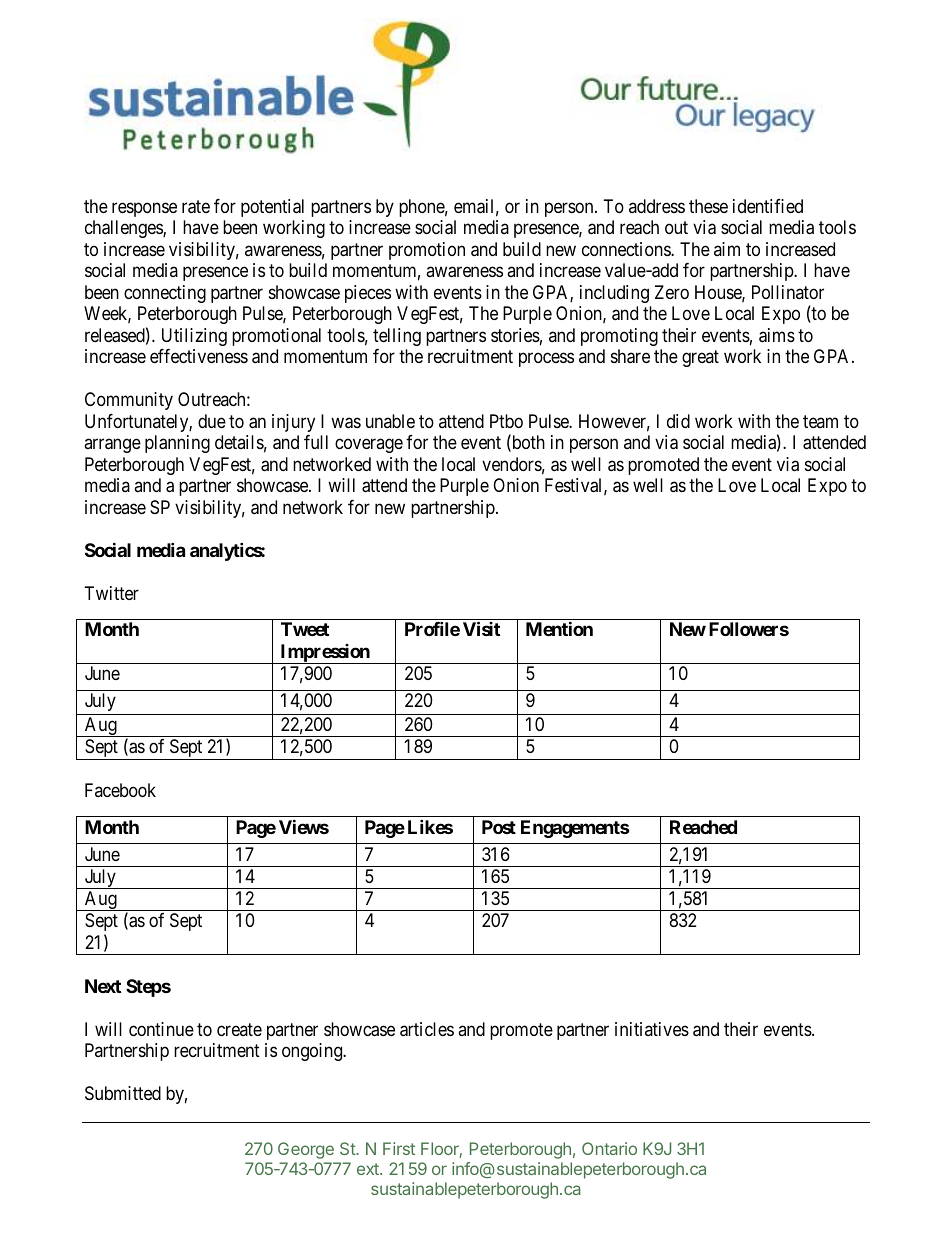 The width and height of the screenshot is (952, 1233). Describe the element at coordinates (708, 206) in the screenshot. I see `these` at that location.
